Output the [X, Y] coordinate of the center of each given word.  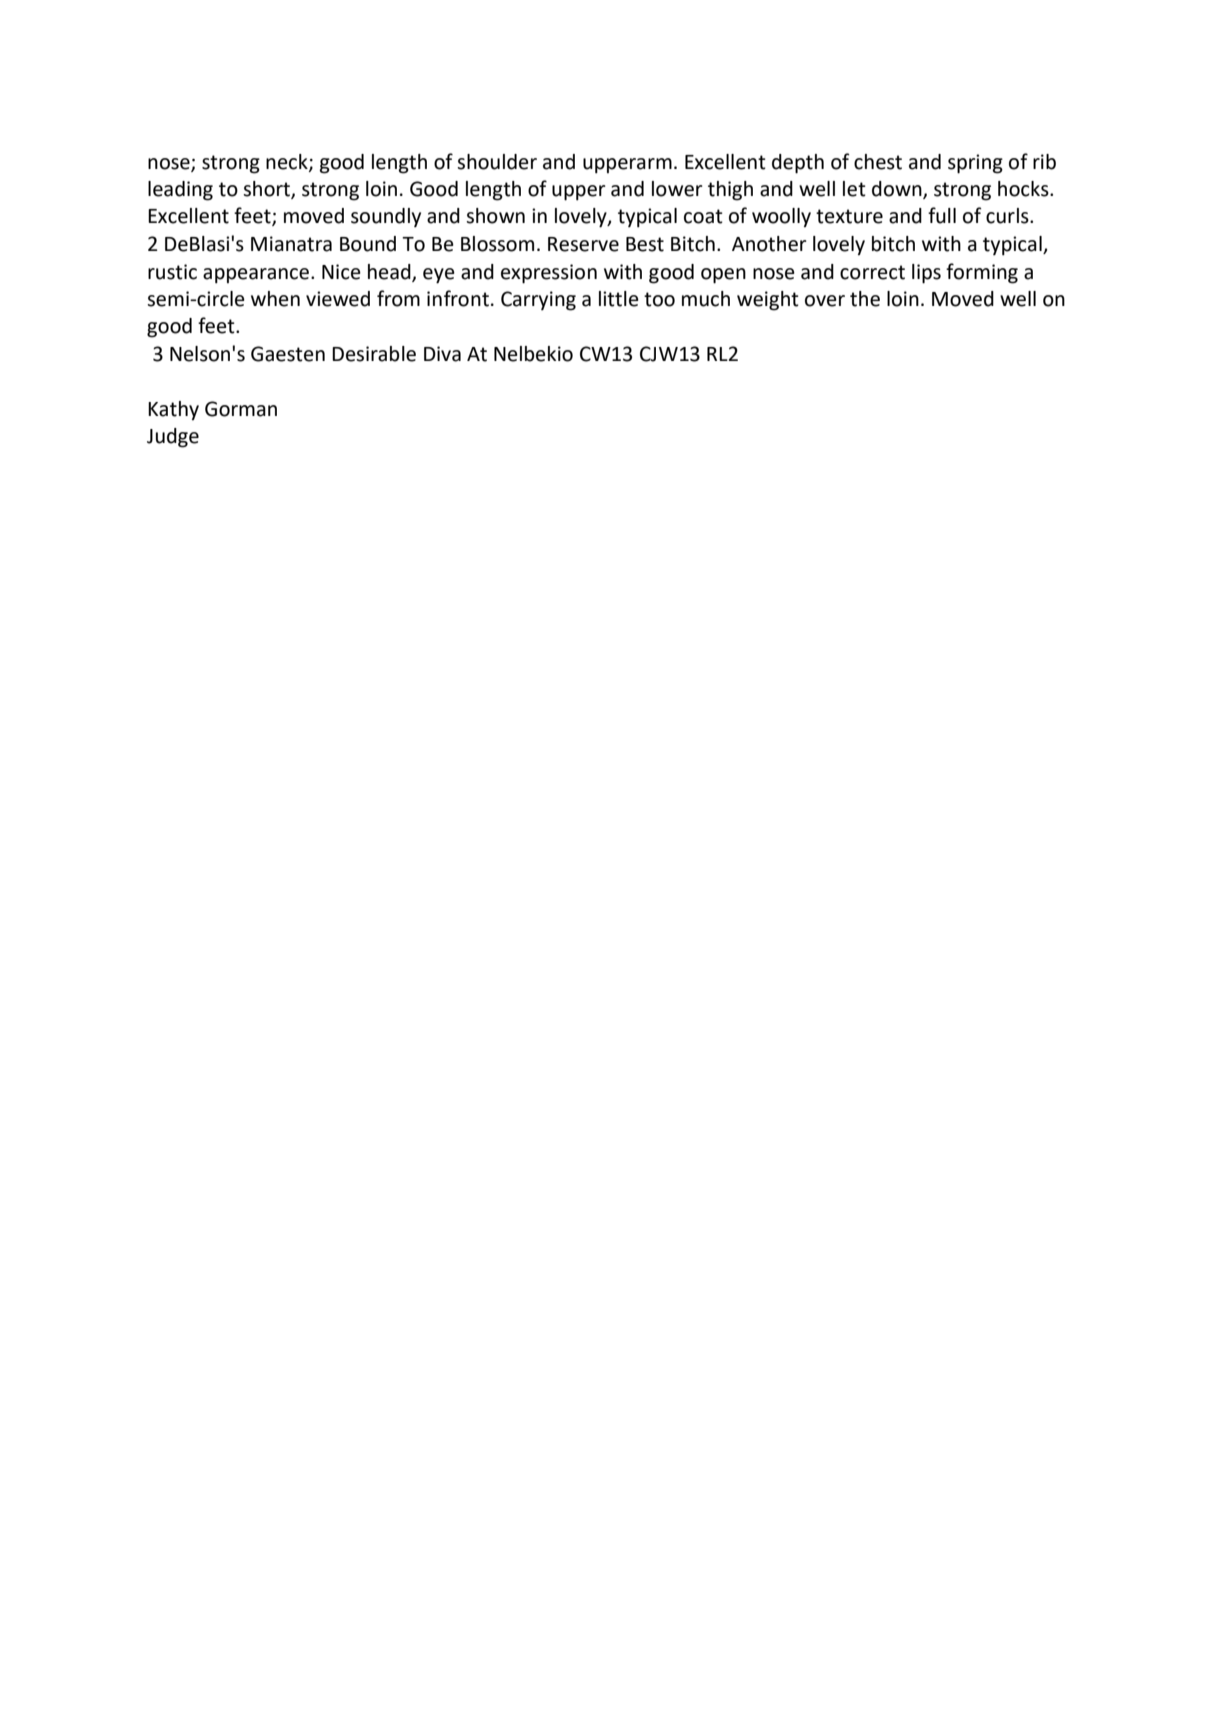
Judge [173, 438]
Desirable [374, 354]
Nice [341, 272]
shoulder [497, 162]
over [825, 301]
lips [926, 274]
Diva [442, 354]
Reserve [583, 244]
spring [975, 164]
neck [288, 162]
